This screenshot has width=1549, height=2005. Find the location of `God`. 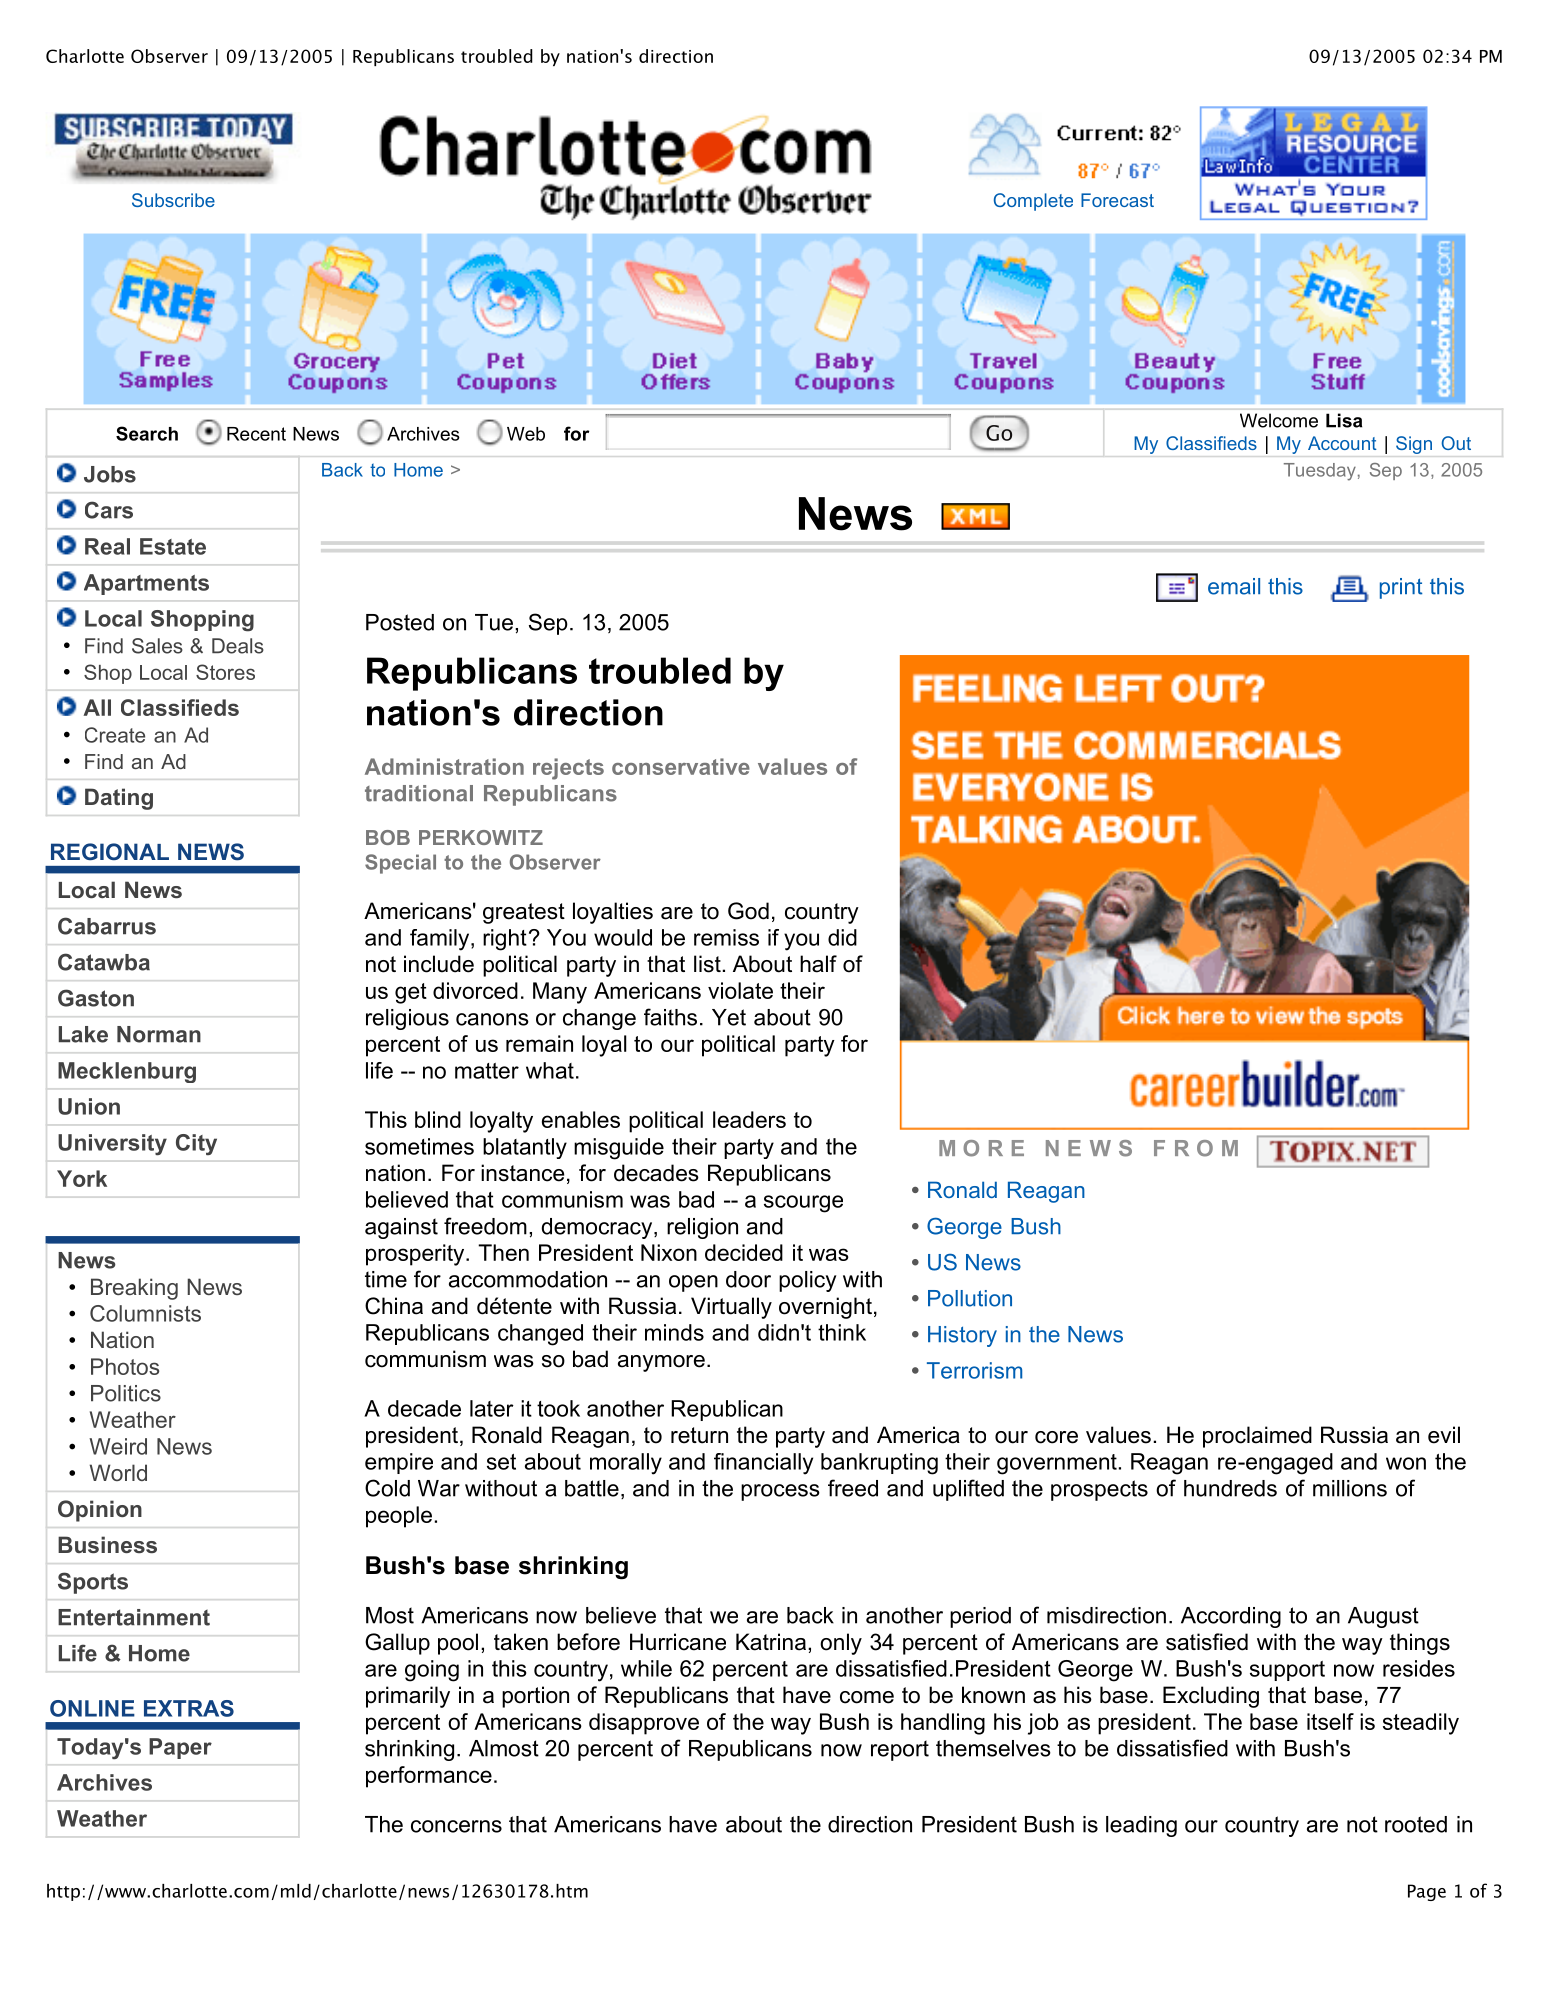

God is located at coordinates (748, 911).
